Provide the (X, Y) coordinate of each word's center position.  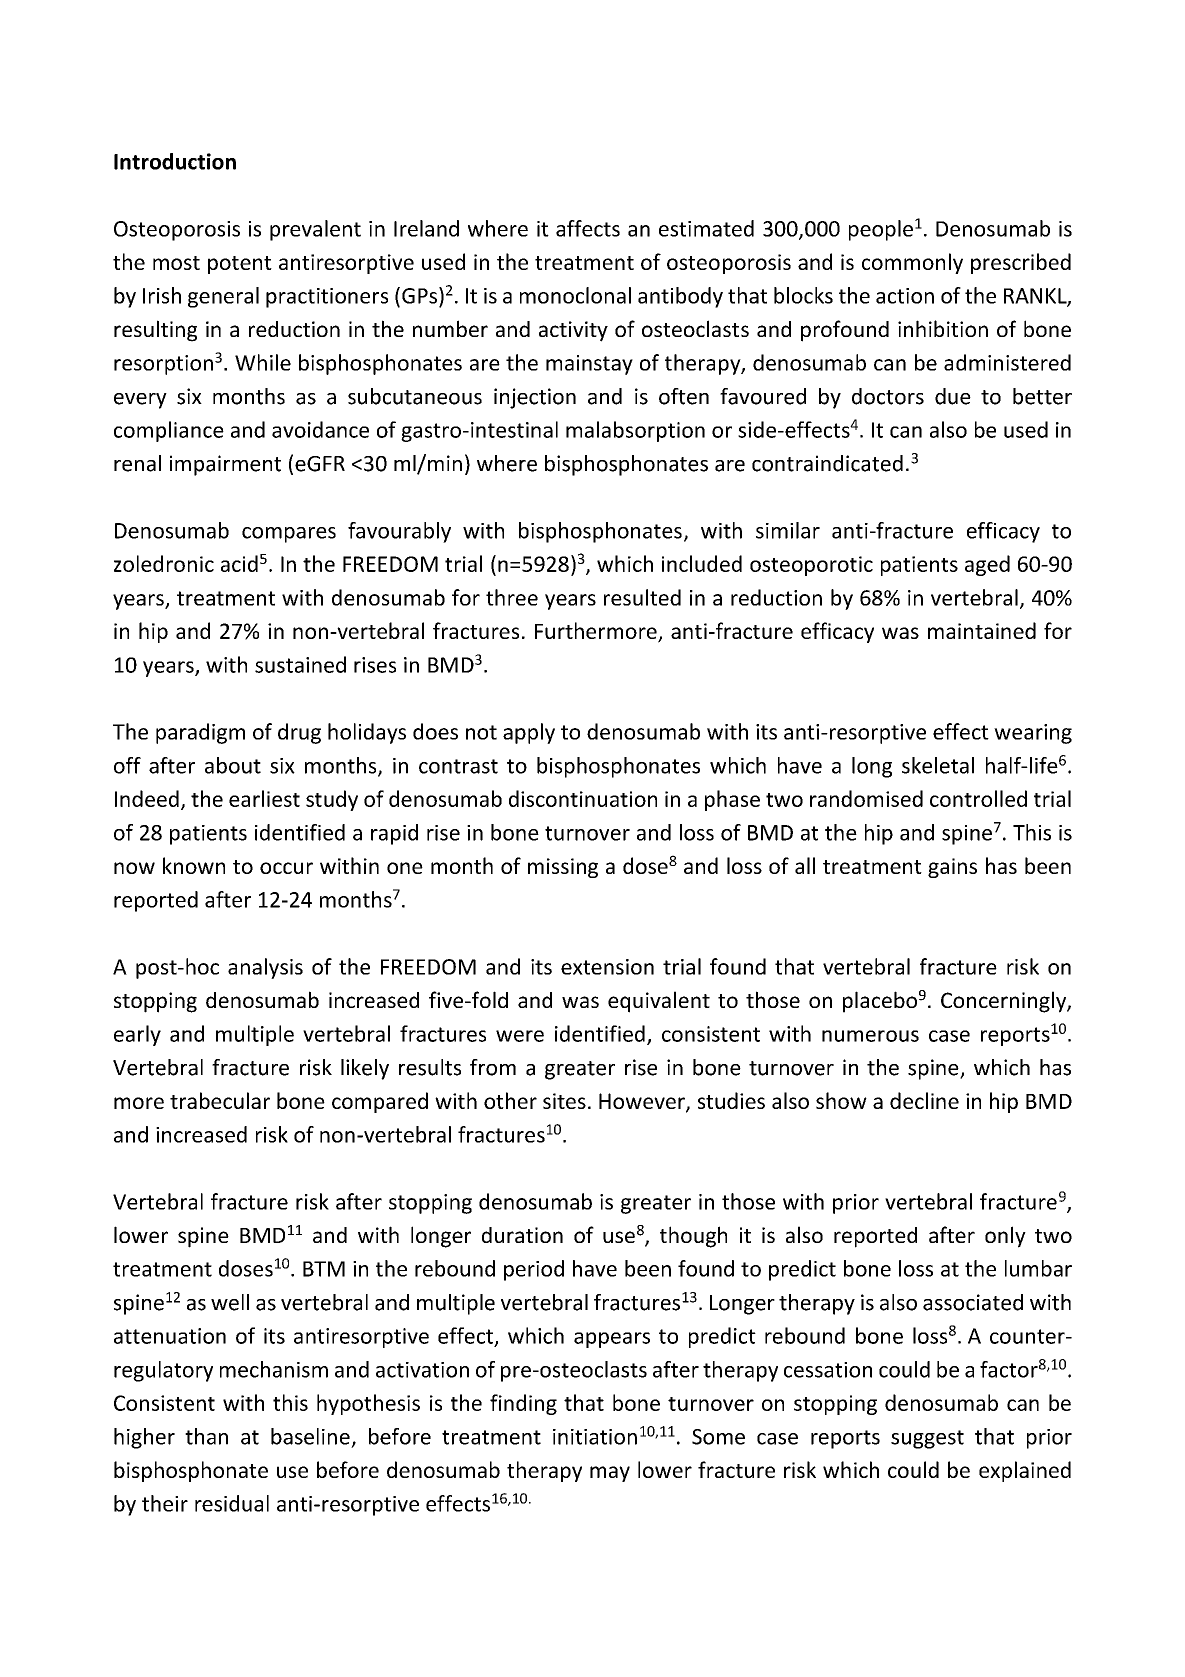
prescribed (1021, 263)
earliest (264, 798)
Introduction (175, 161)
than (206, 1436)
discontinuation (583, 798)
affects (588, 228)
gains (952, 868)
